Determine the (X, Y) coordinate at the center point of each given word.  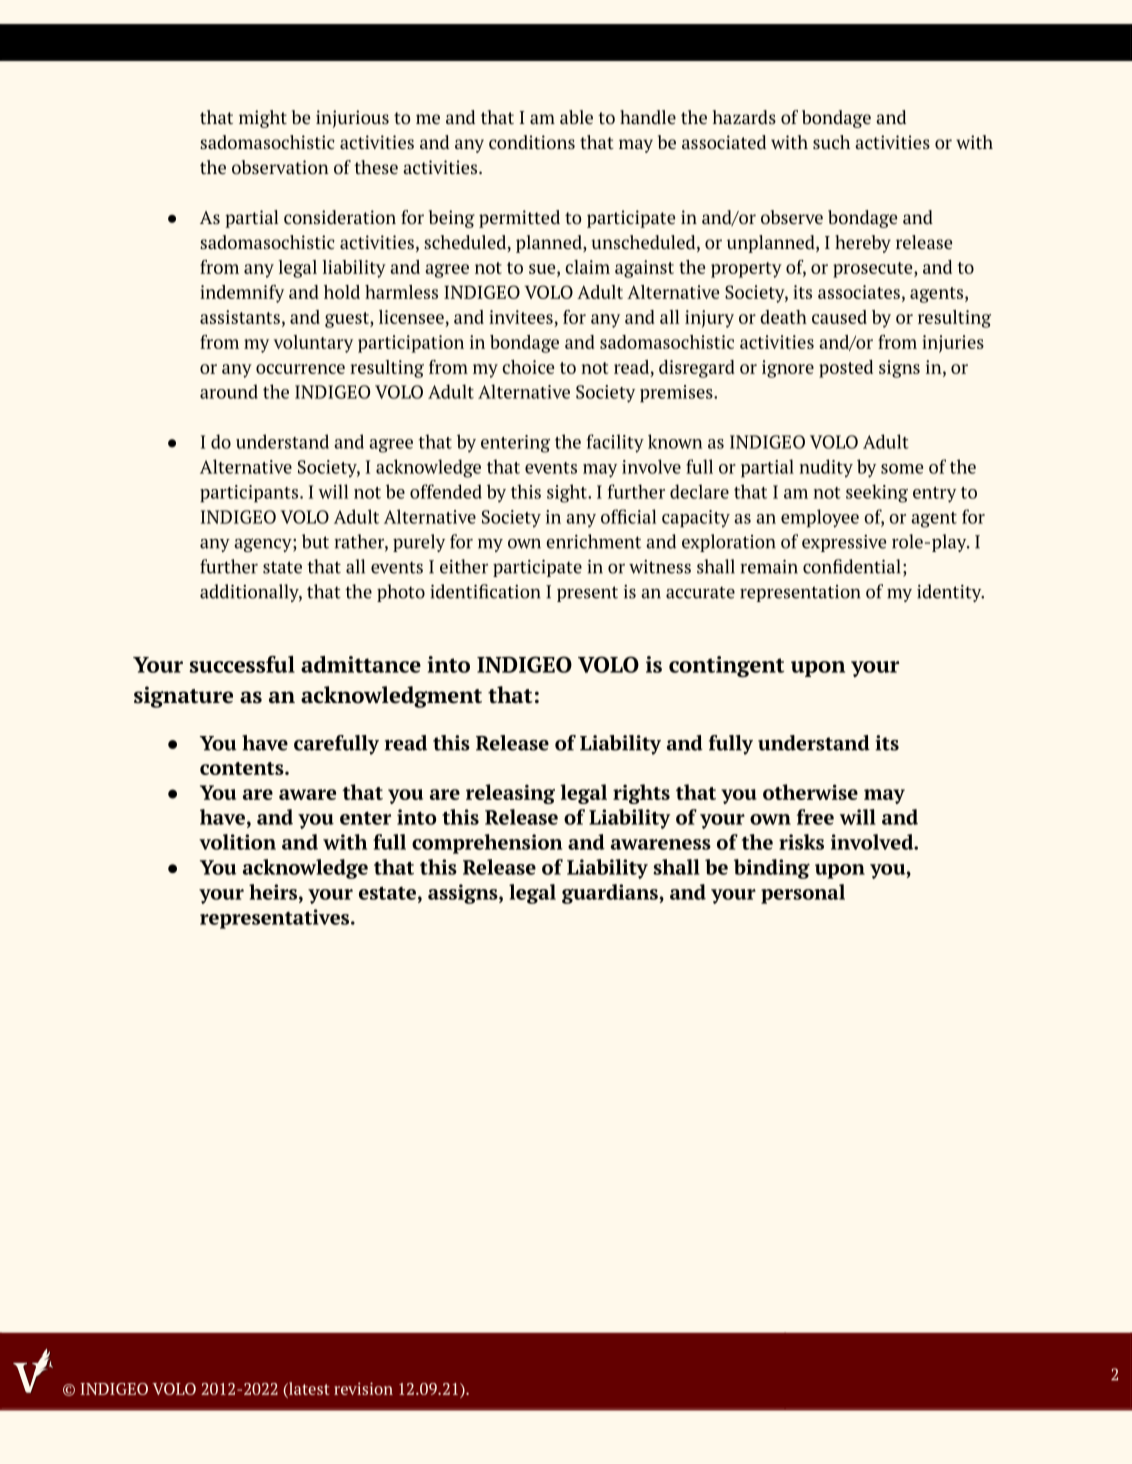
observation (280, 167)
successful (242, 664)
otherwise (810, 792)
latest (308, 1388)
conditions (532, 142)
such (831, 142)
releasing (510, 794)
